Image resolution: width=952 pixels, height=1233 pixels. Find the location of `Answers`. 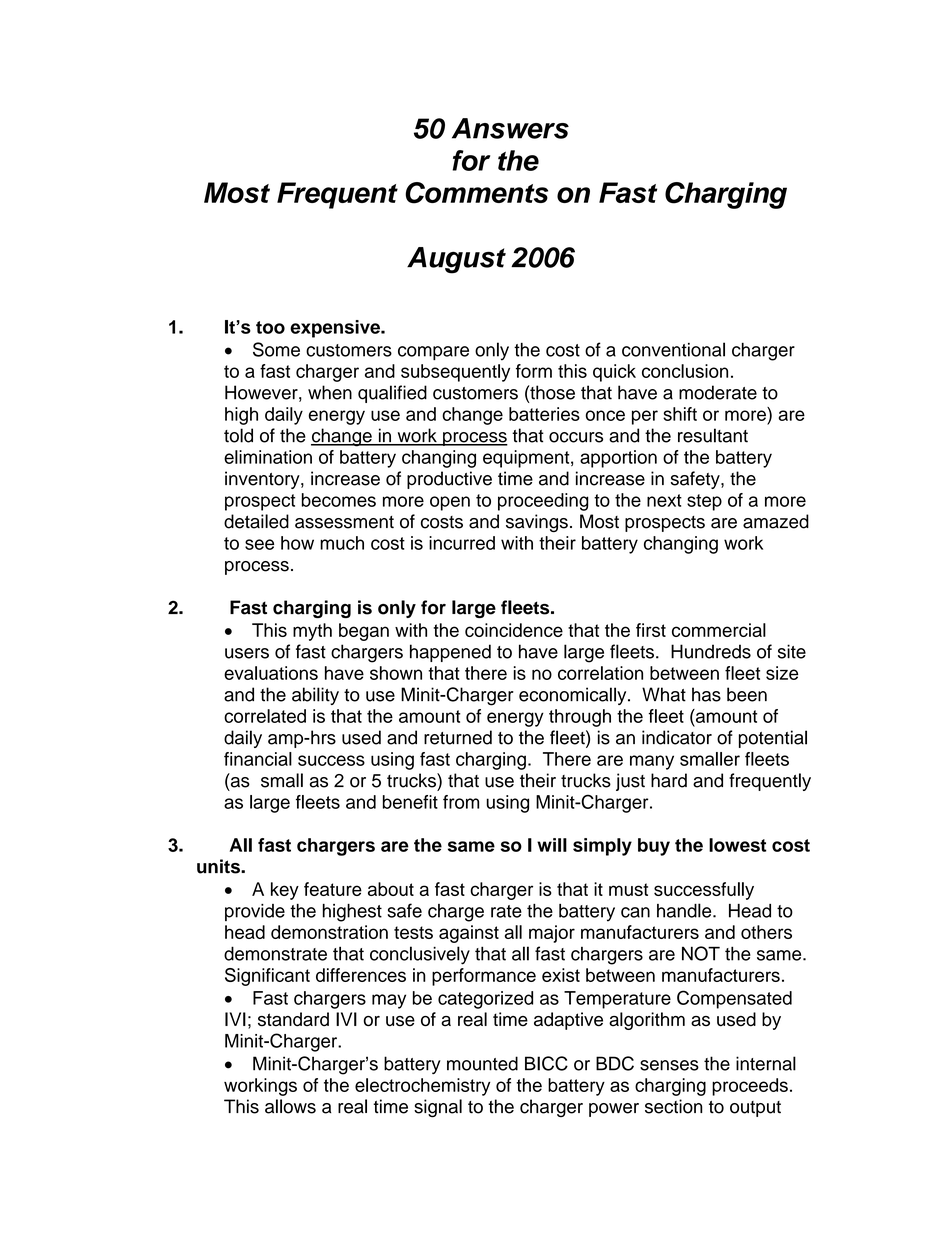

Answers is located at coordinates (510, 128).
